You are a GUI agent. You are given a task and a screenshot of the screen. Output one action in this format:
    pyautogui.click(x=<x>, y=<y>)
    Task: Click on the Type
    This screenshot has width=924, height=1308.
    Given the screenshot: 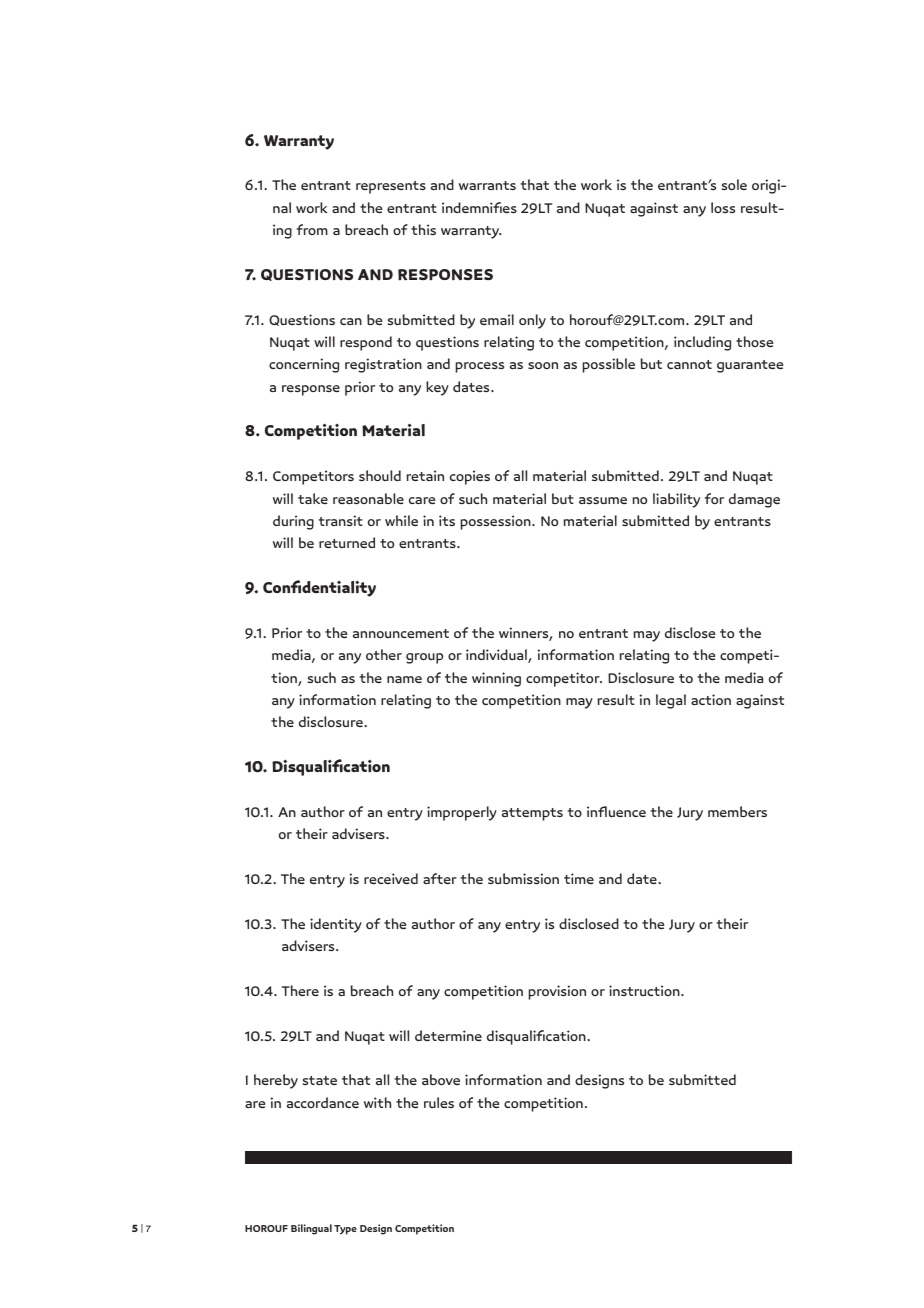 What is the action you would take?
    pyautogui.click(x=345, y=1230)
